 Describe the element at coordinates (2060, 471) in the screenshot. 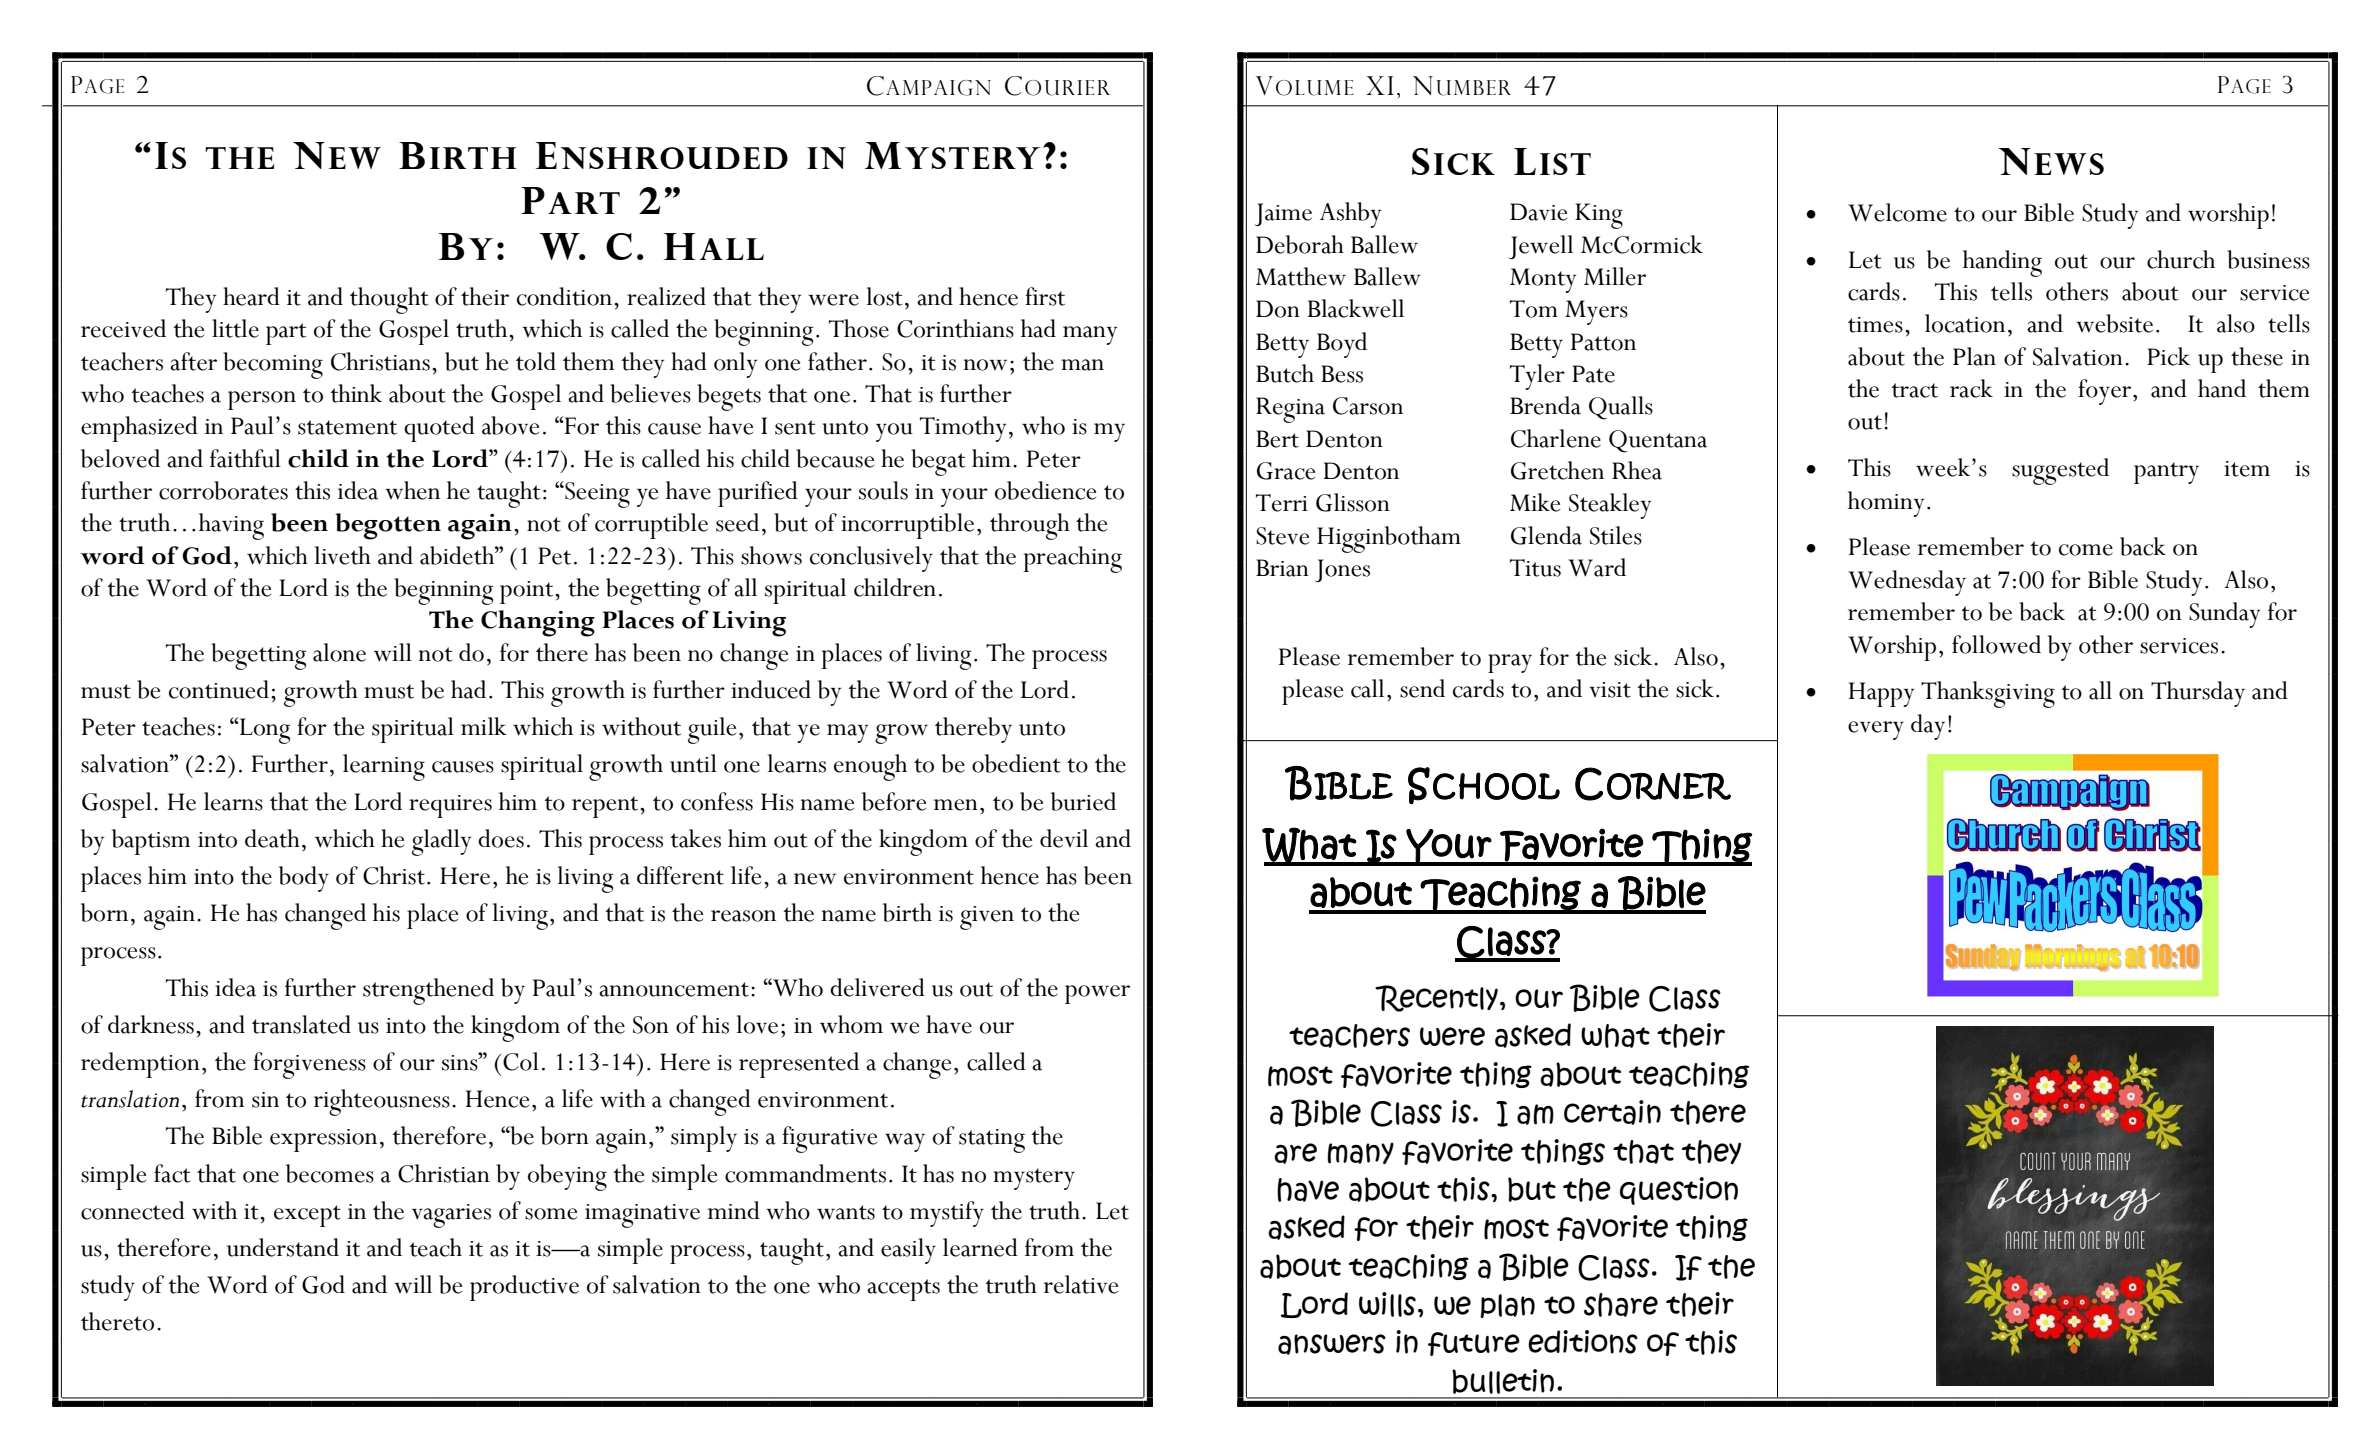

I see `suggested` at that location.
